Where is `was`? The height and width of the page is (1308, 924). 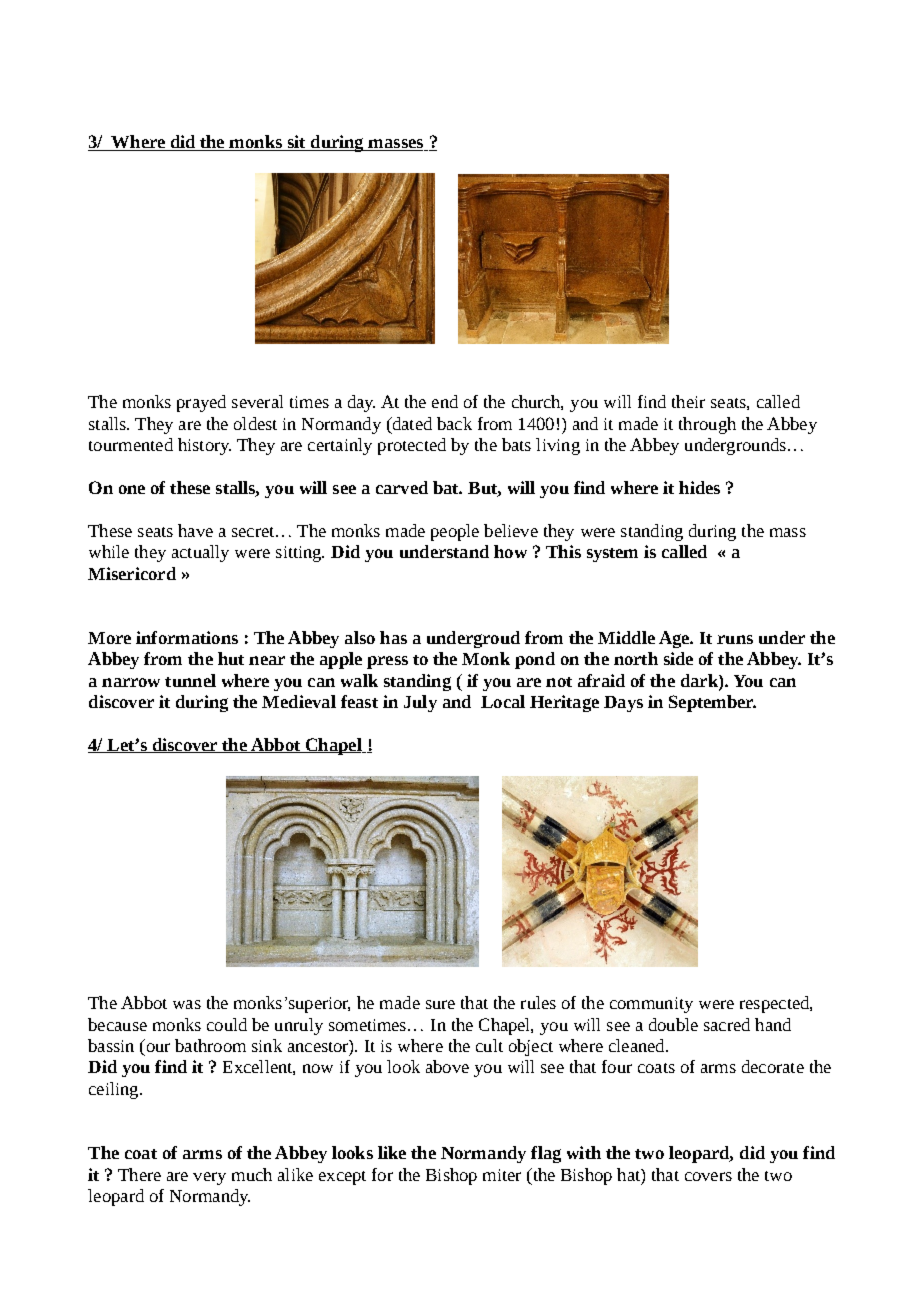
was is located at coordinates (187, 1004).
